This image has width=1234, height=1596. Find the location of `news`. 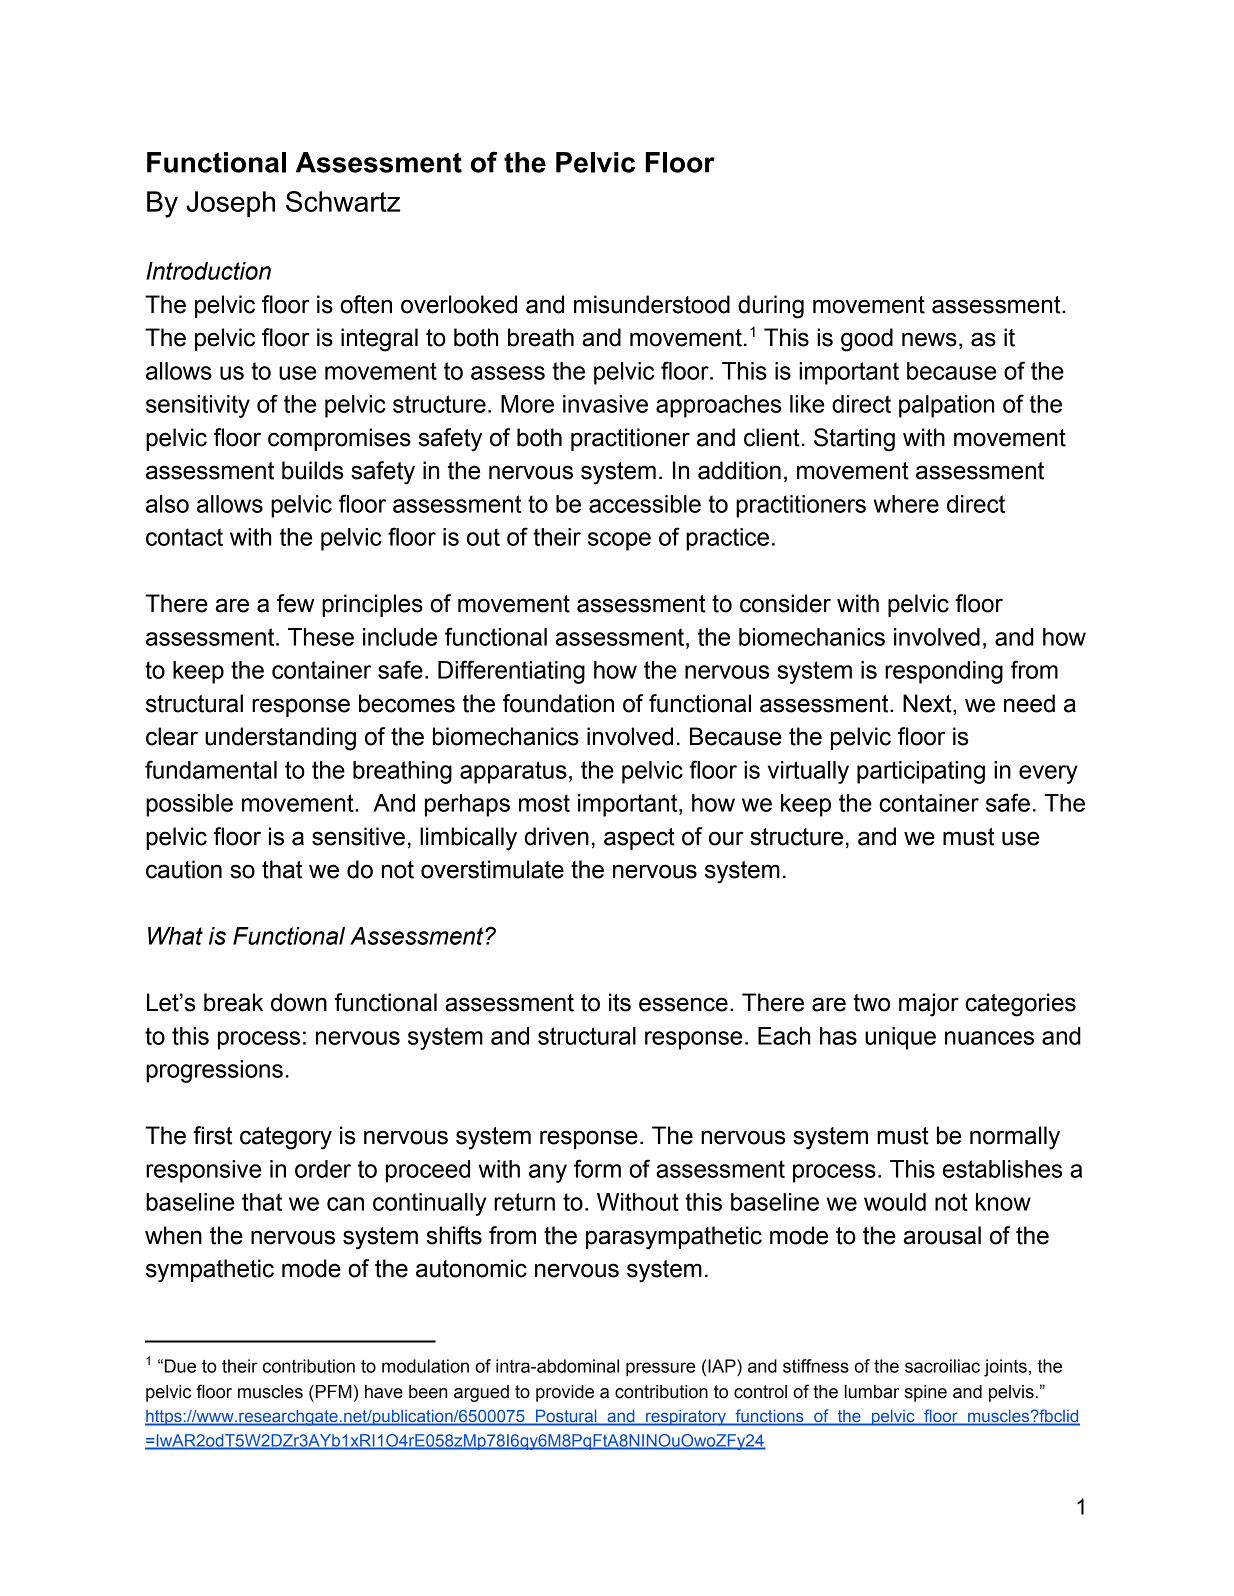

news is located at coordinates (929, 339).
